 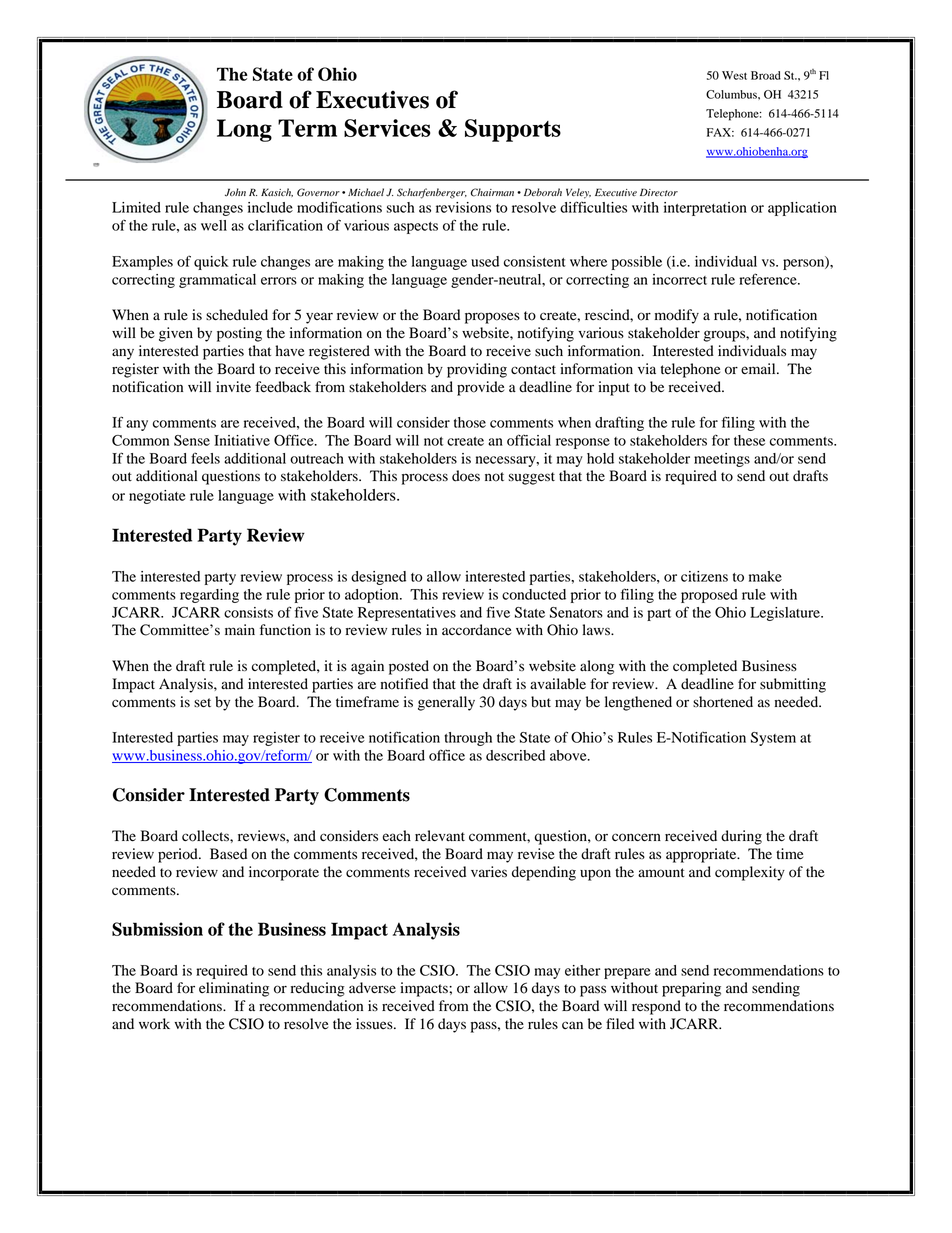 What do you see at coordinates (732, 94) in the image?
I see `Columbus` at bounding box center [732, 94].
